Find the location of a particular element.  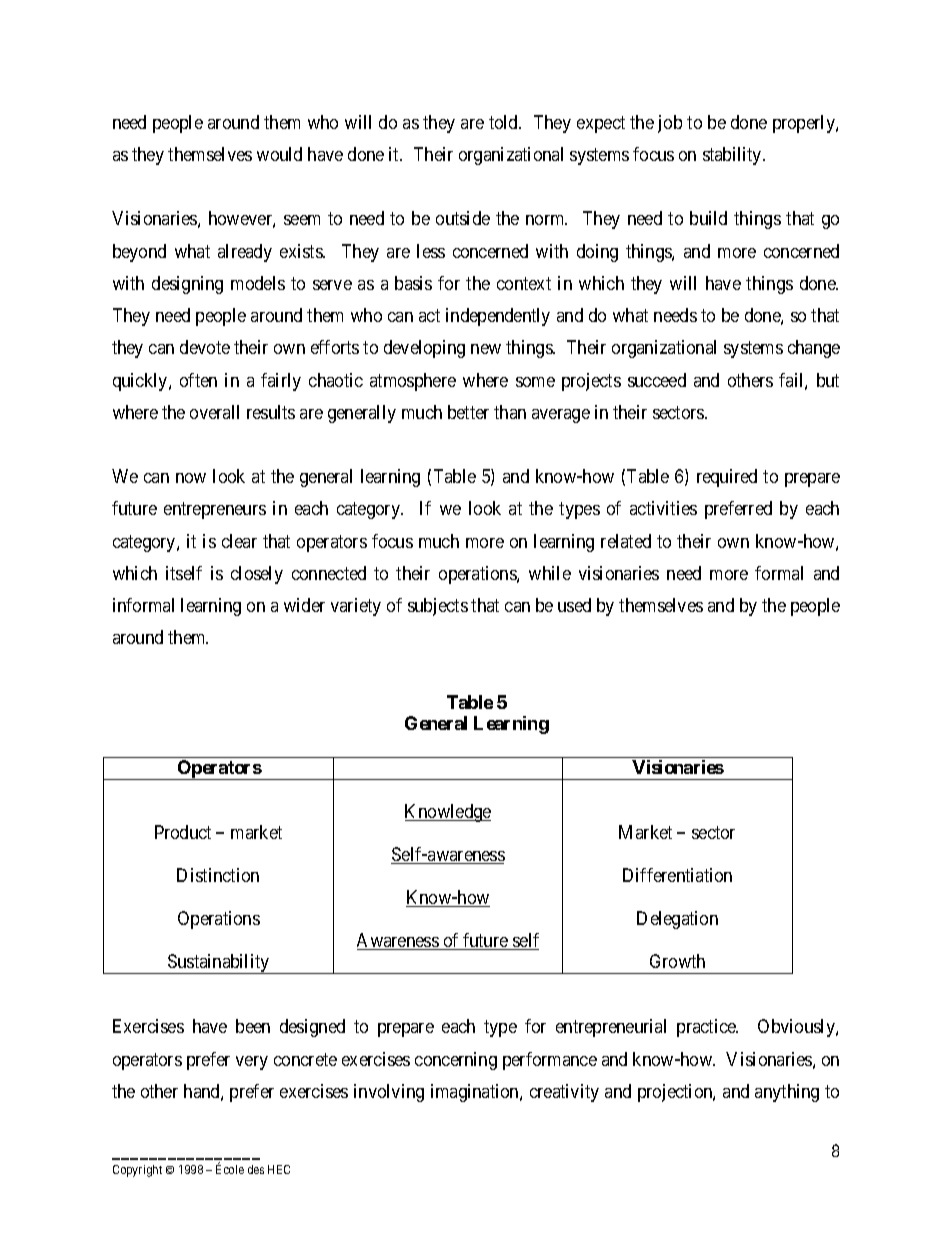

required is located at coordinates (727, 478).
